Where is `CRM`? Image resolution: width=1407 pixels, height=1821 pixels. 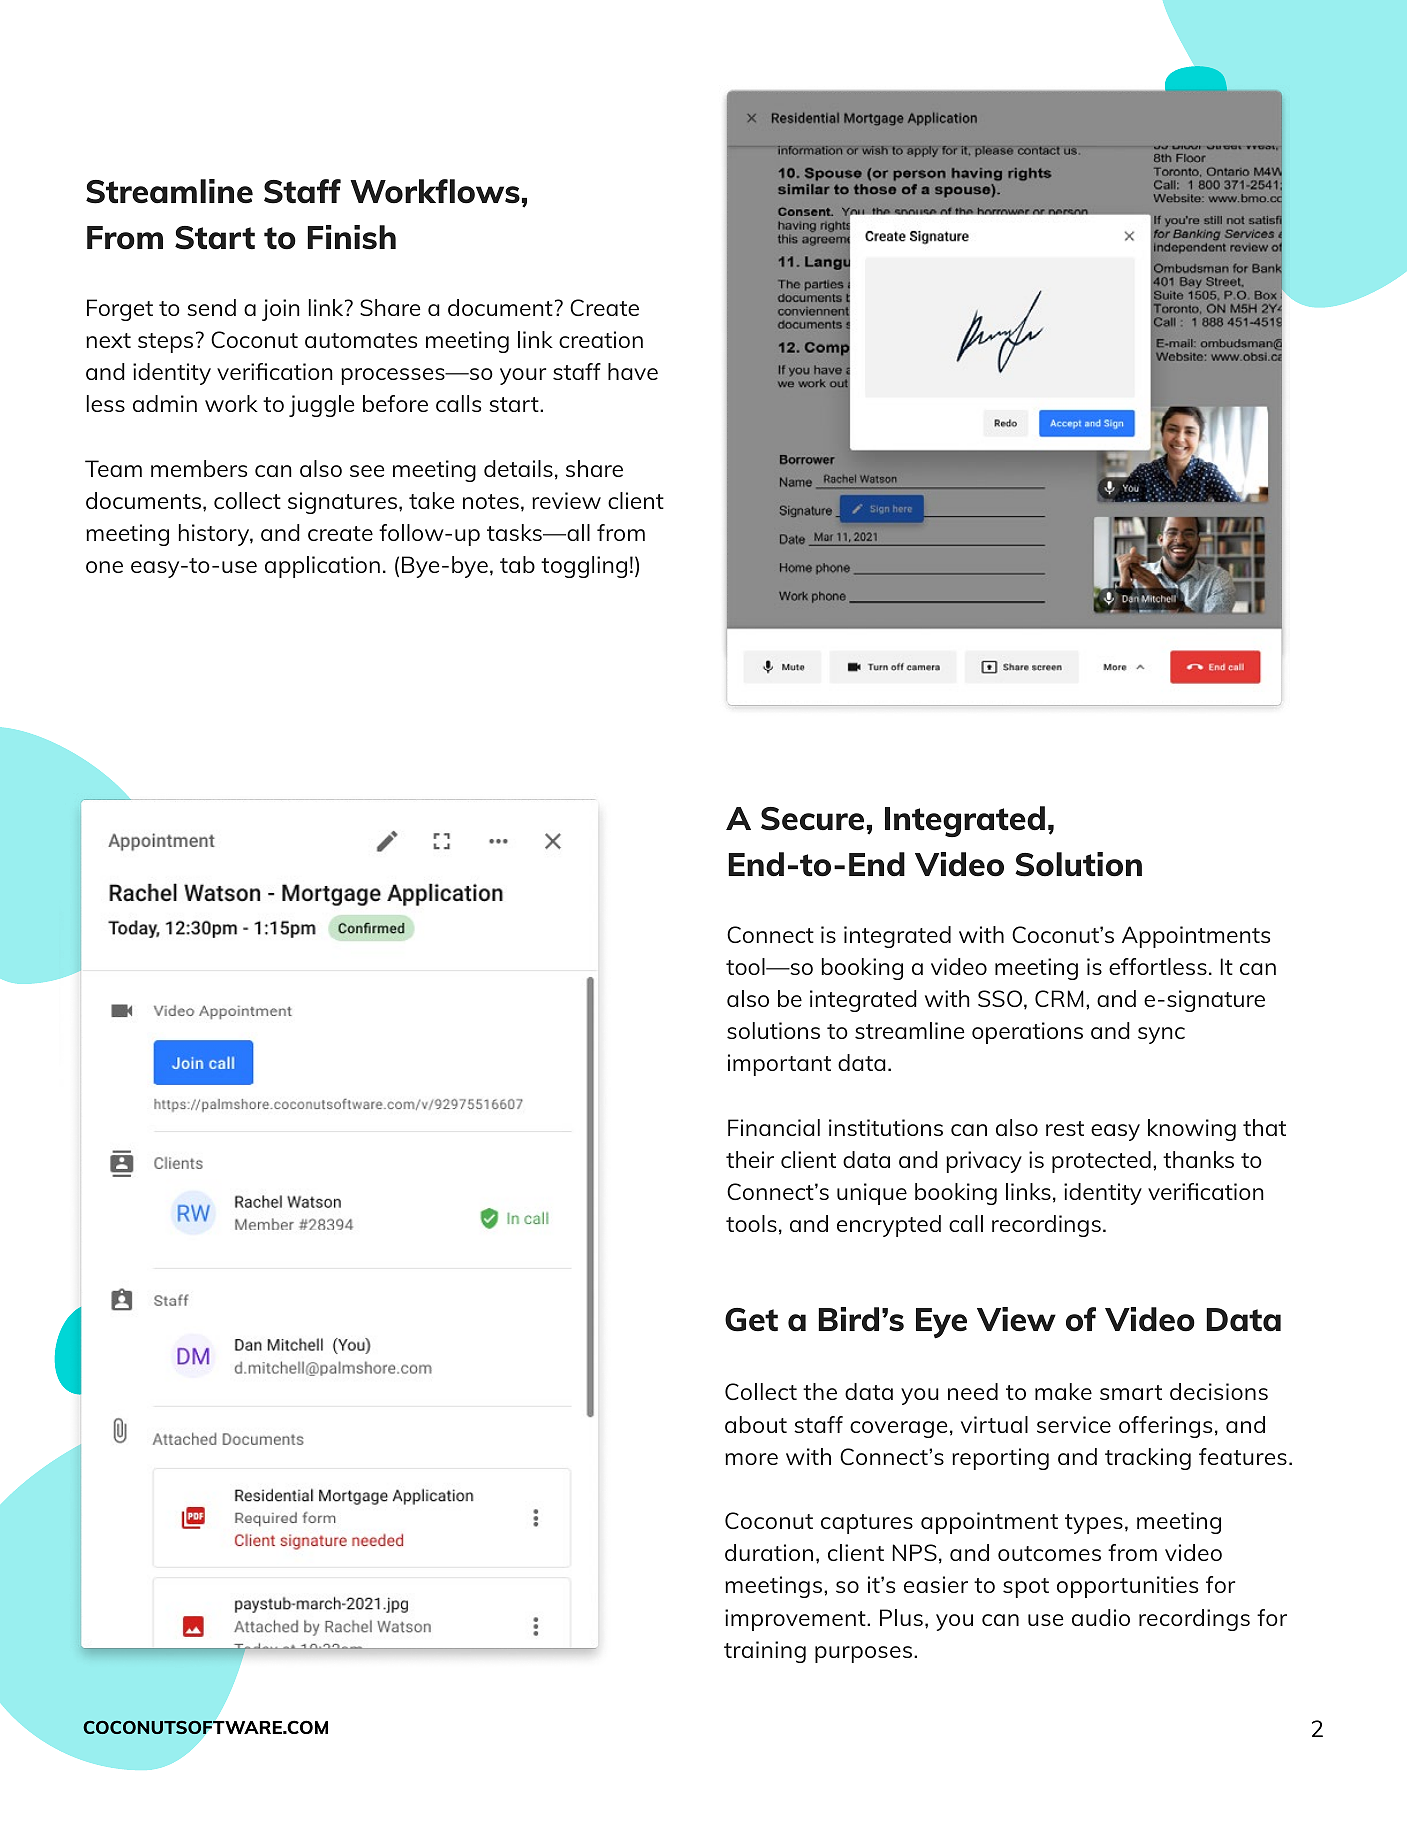 CRM is located at coordinates (1059, 998).
